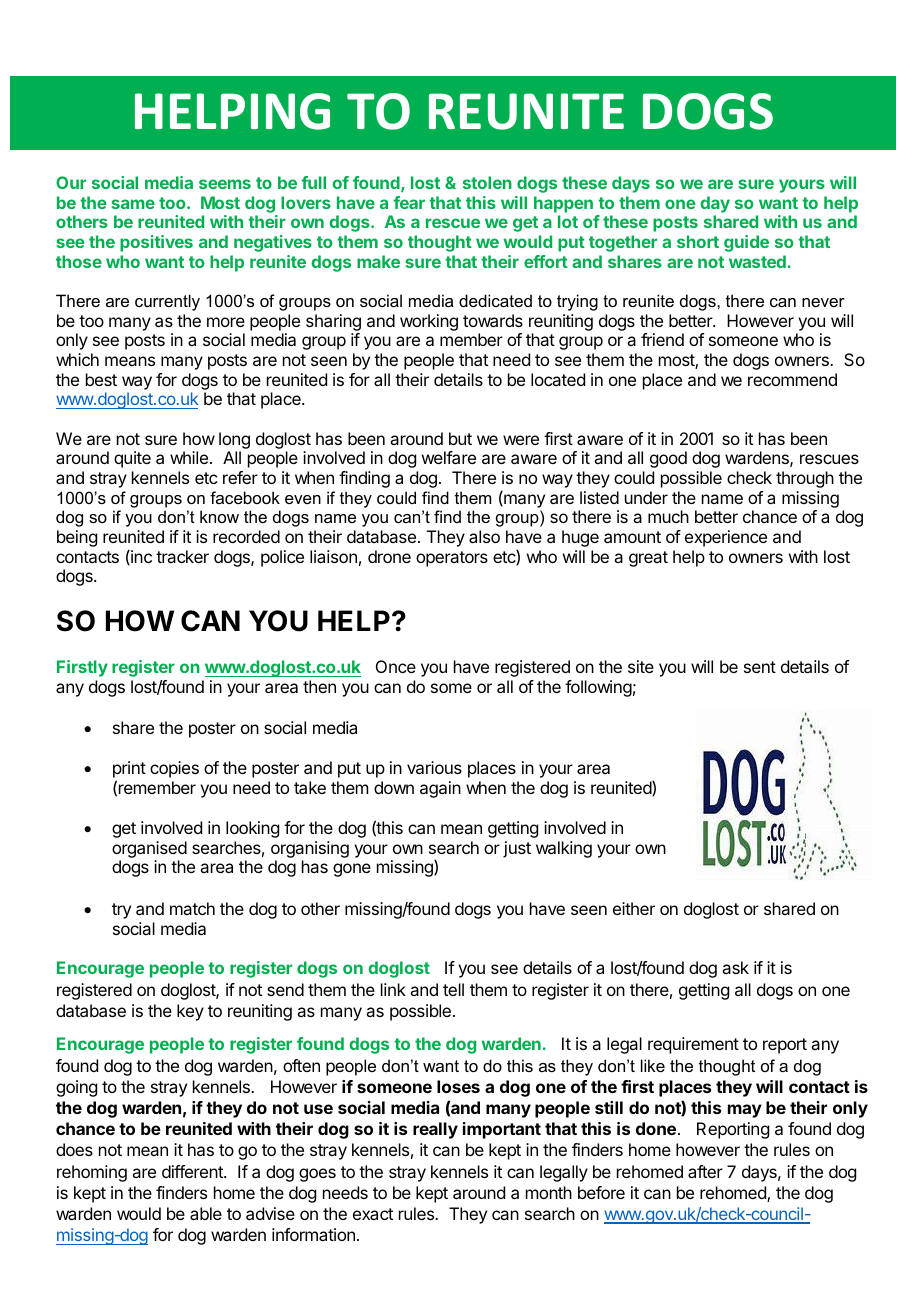  What do you see at coordinates (668, 459) in the screenshot?
I see `good` at bounding box center [668, 459].
